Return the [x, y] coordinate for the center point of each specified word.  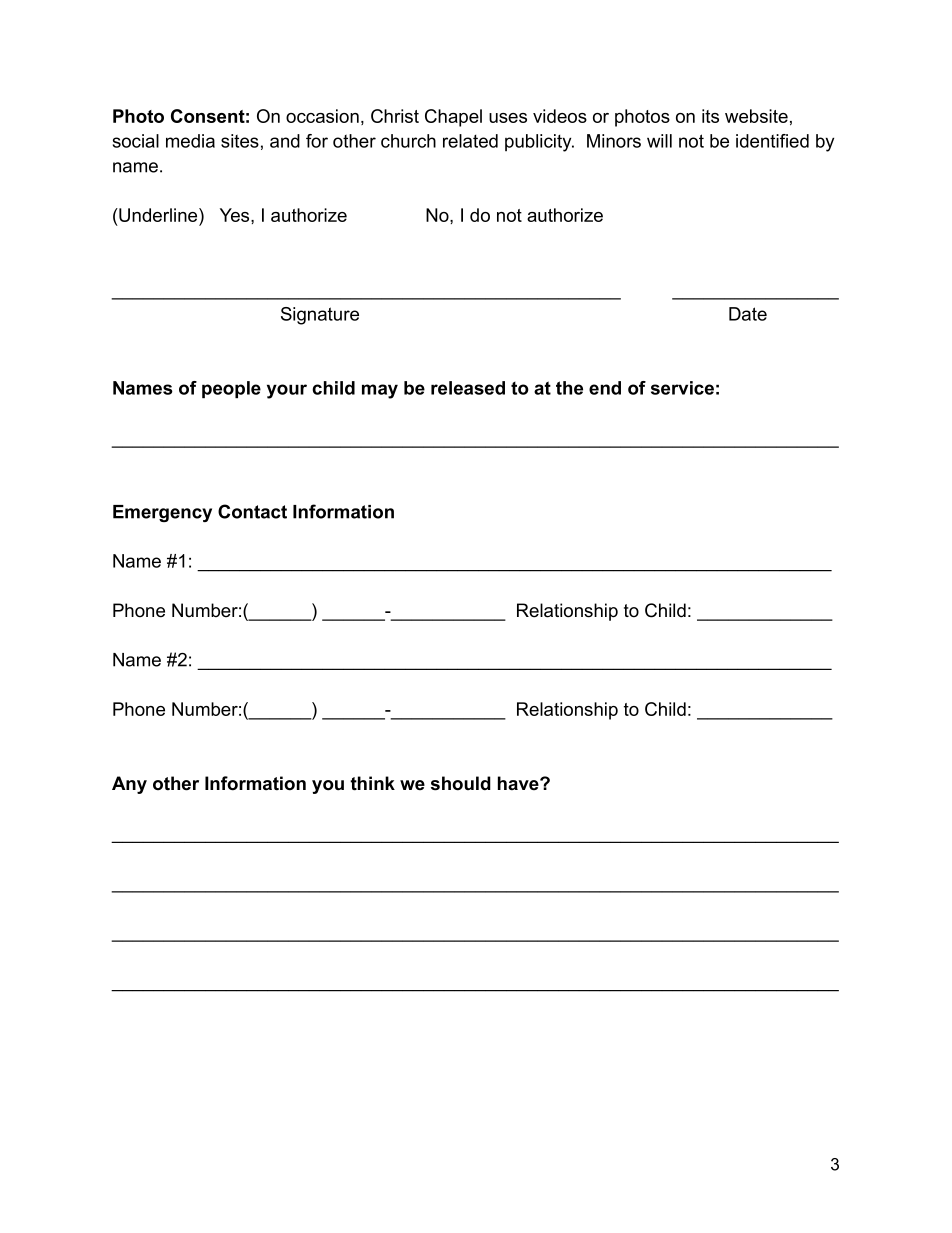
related [470, 141]
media [190, 141]
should [461, 783]
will [659, 141]
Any [129, 785]
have [519, 783]
